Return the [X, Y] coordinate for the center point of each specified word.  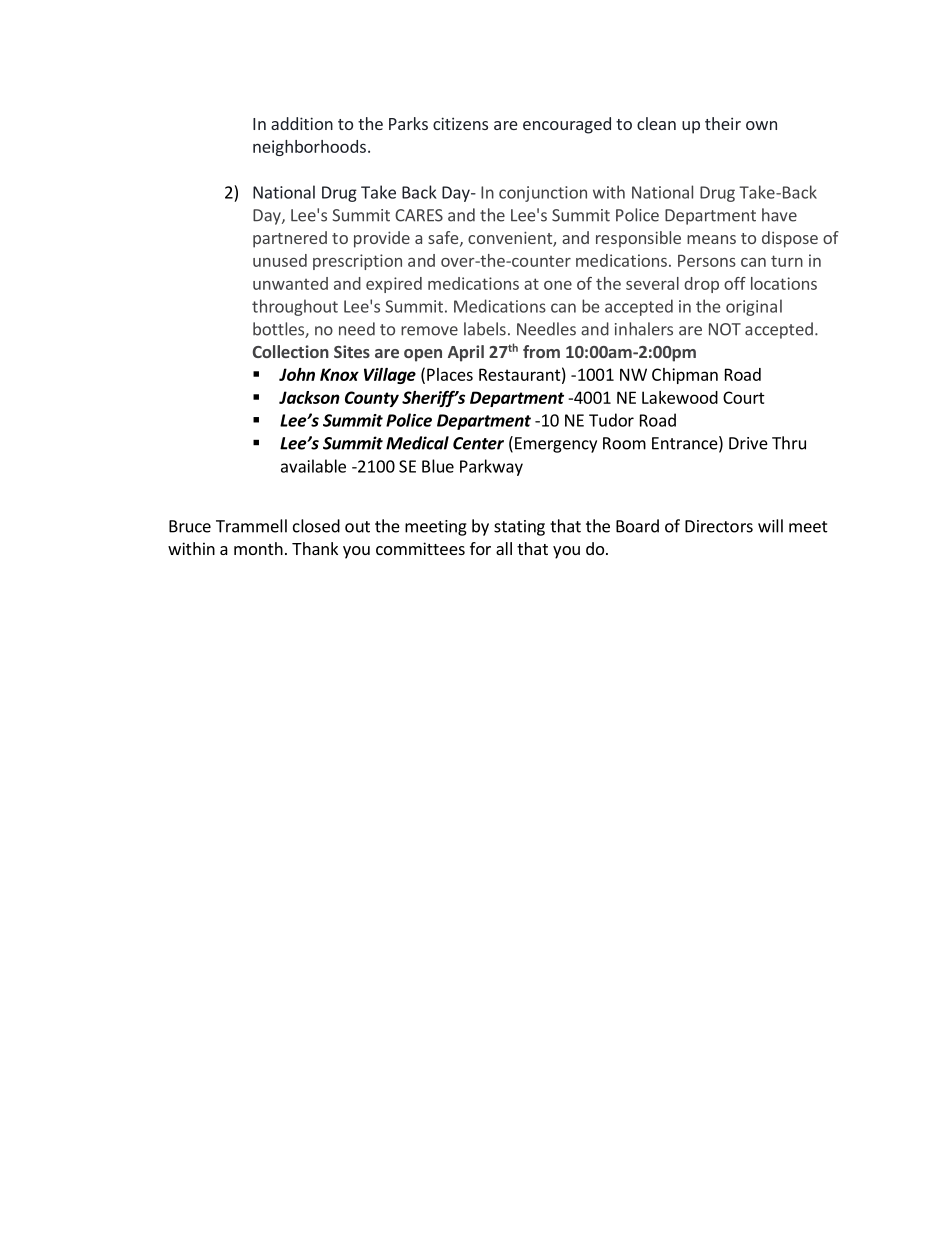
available [313, 466]
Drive [748, 443]
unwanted [290, 283]
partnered [290, 239]
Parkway [491, 467]
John [297, 374]
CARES [419, 215]
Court [744, 397]
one [558, 285]
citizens [460, 123]
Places [450, 374]
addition [302, 123]
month [258, 548]
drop [701, 285]
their [723, 123]
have [779, 215]
